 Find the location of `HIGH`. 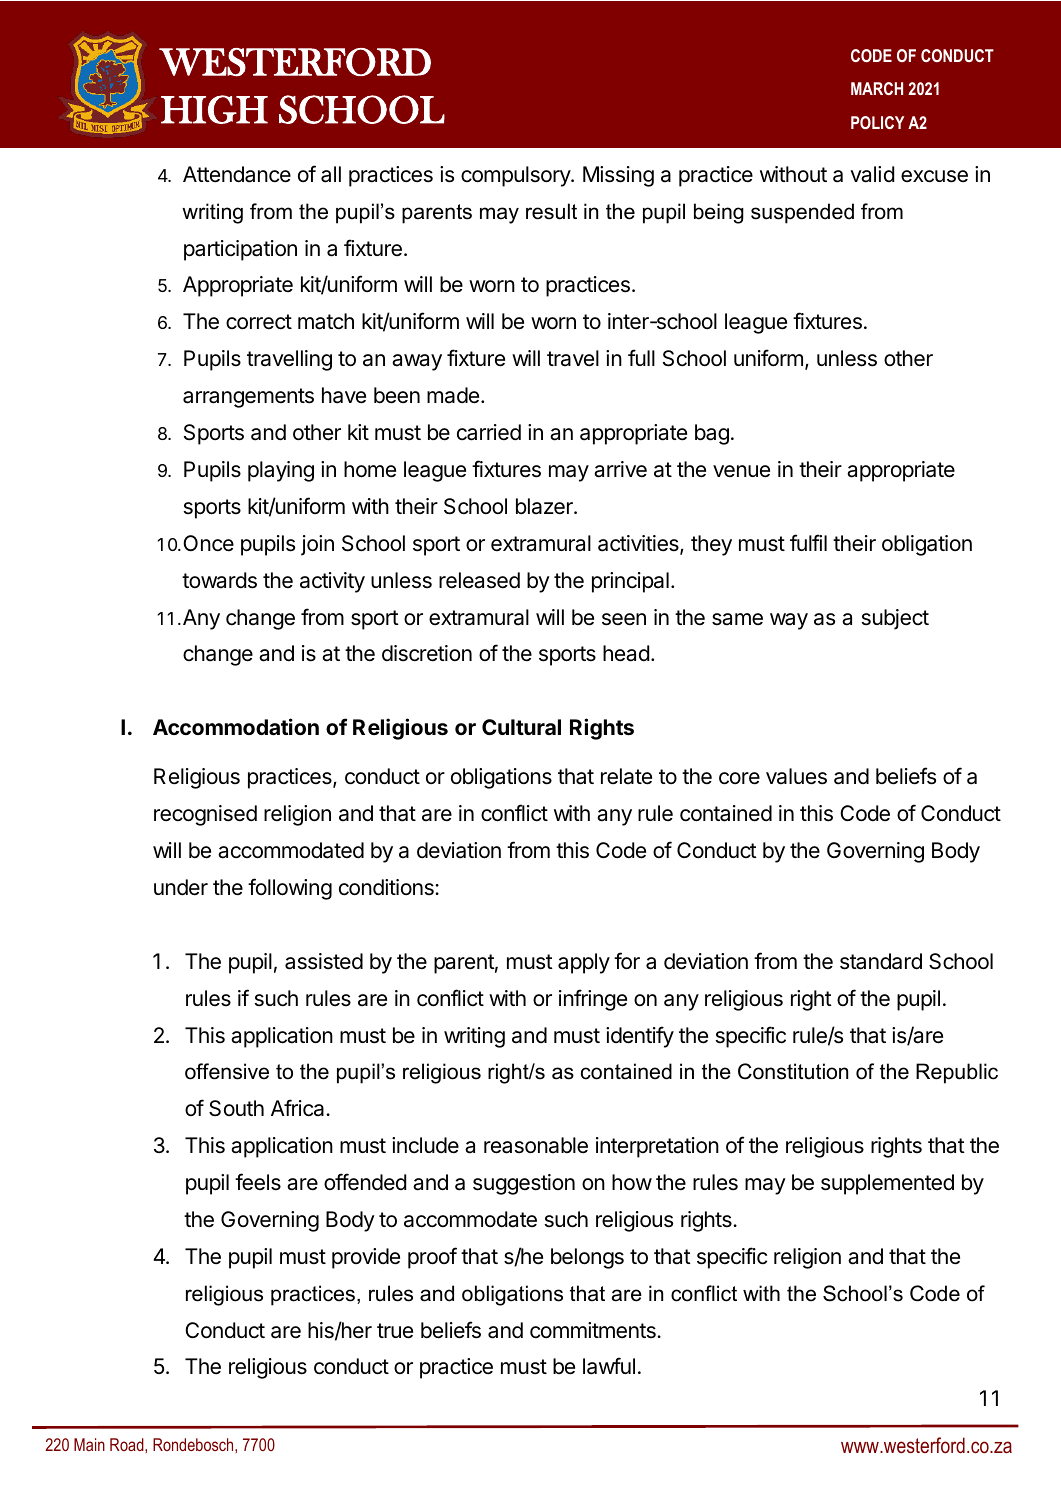

HIGH is located at coordinates (214, 109).
